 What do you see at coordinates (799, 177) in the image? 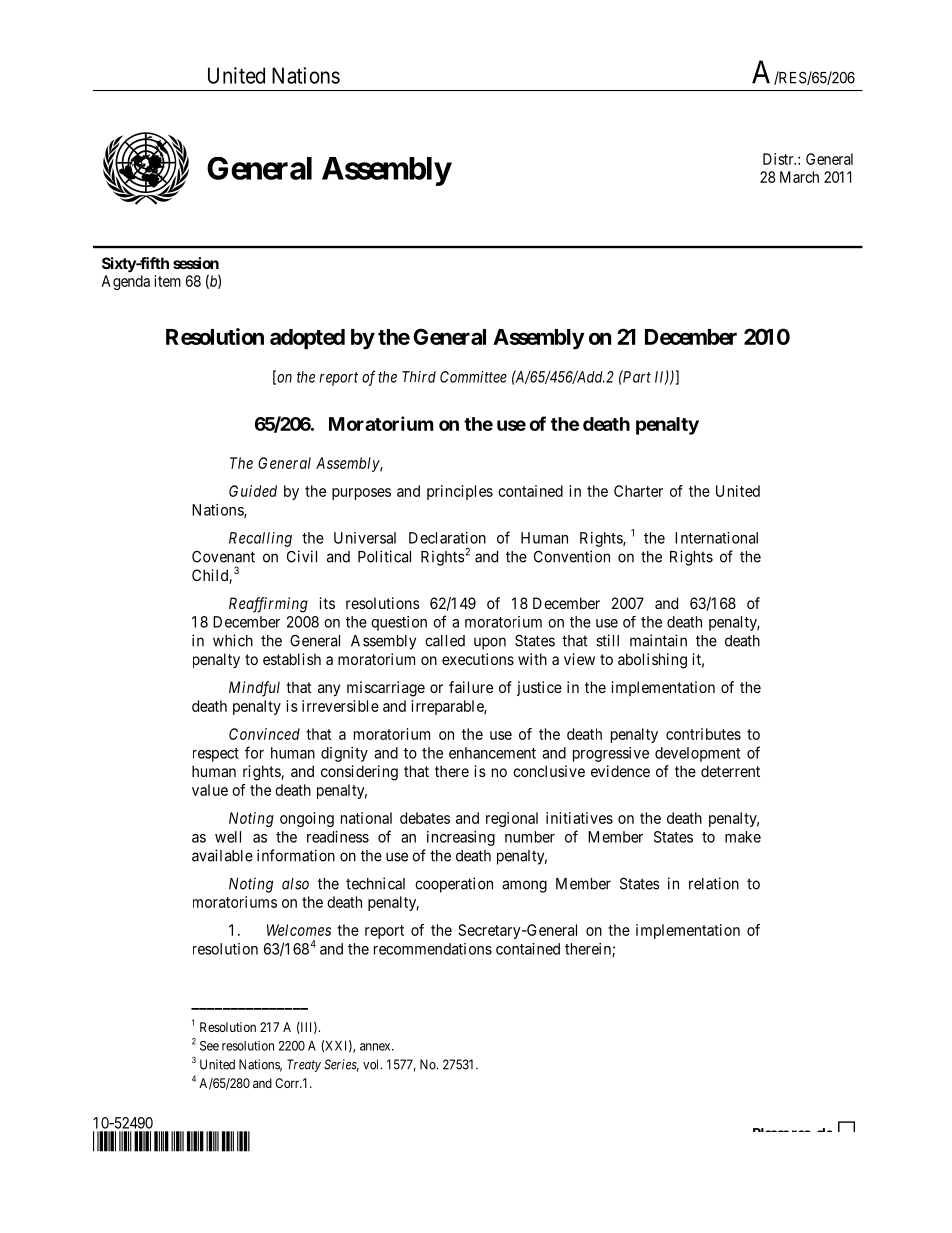
I see `March` at bounding box center [799, 177].
